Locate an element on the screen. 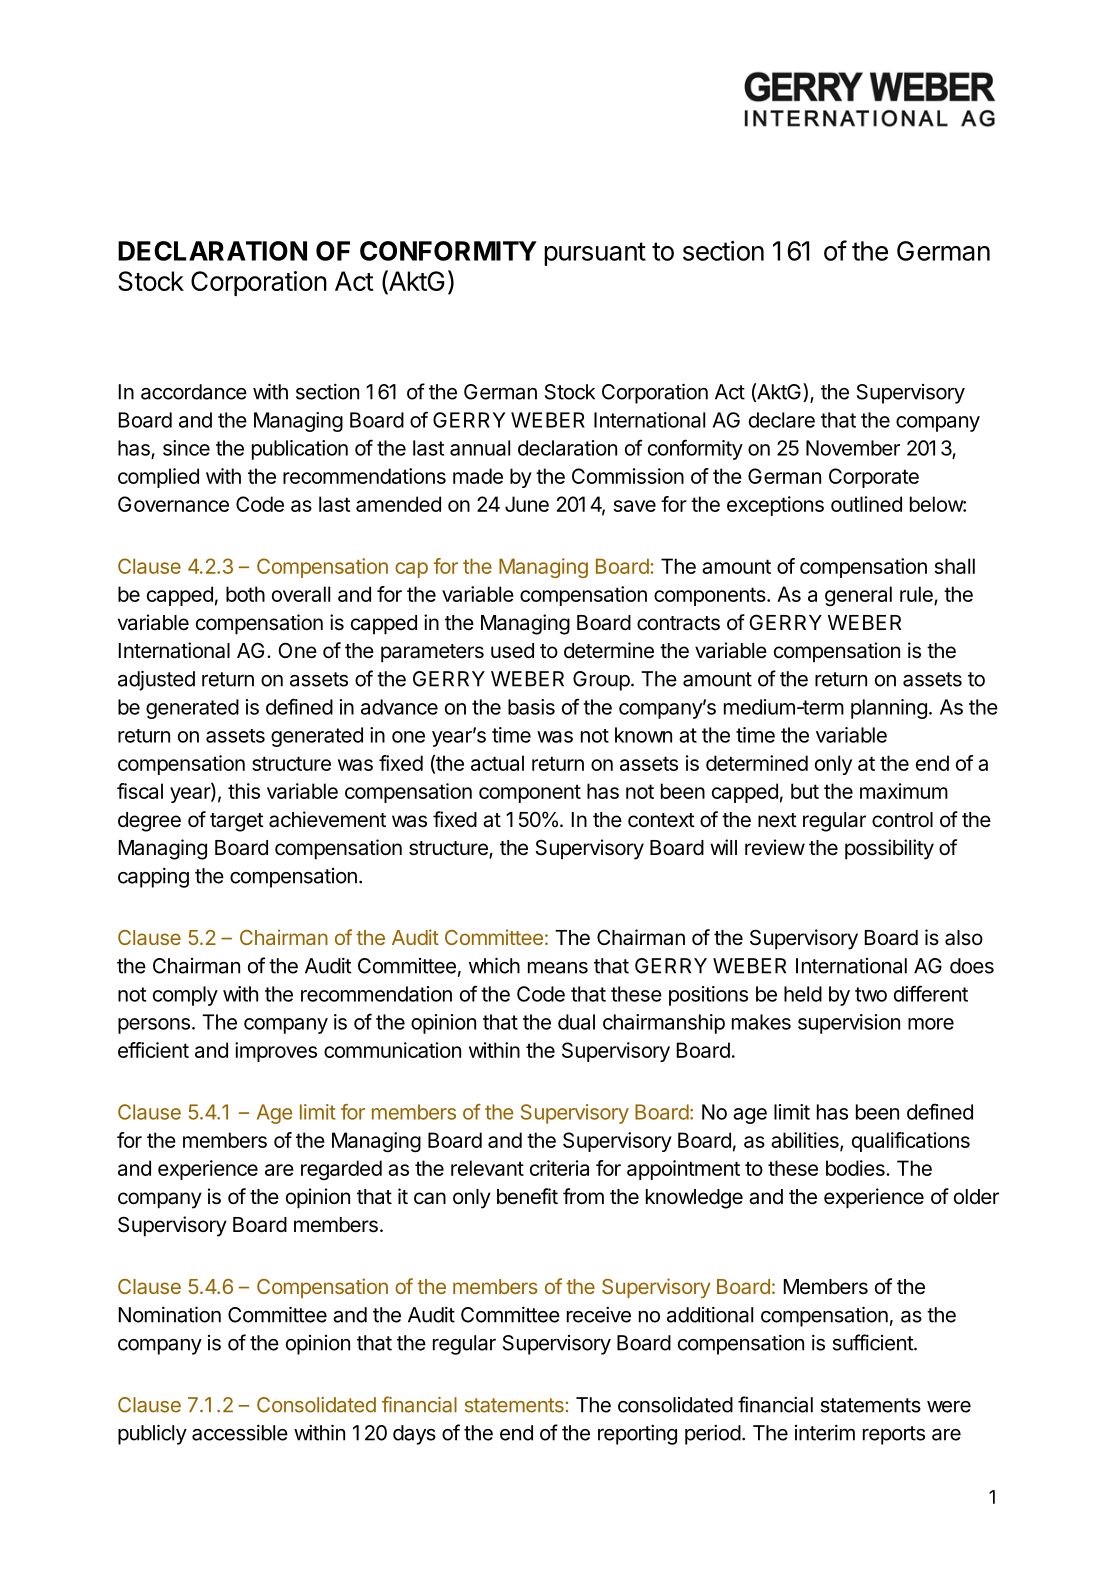 The height and width of the screenshot is (1579, 1116). reporting is located at coordinates (637, 1435).
